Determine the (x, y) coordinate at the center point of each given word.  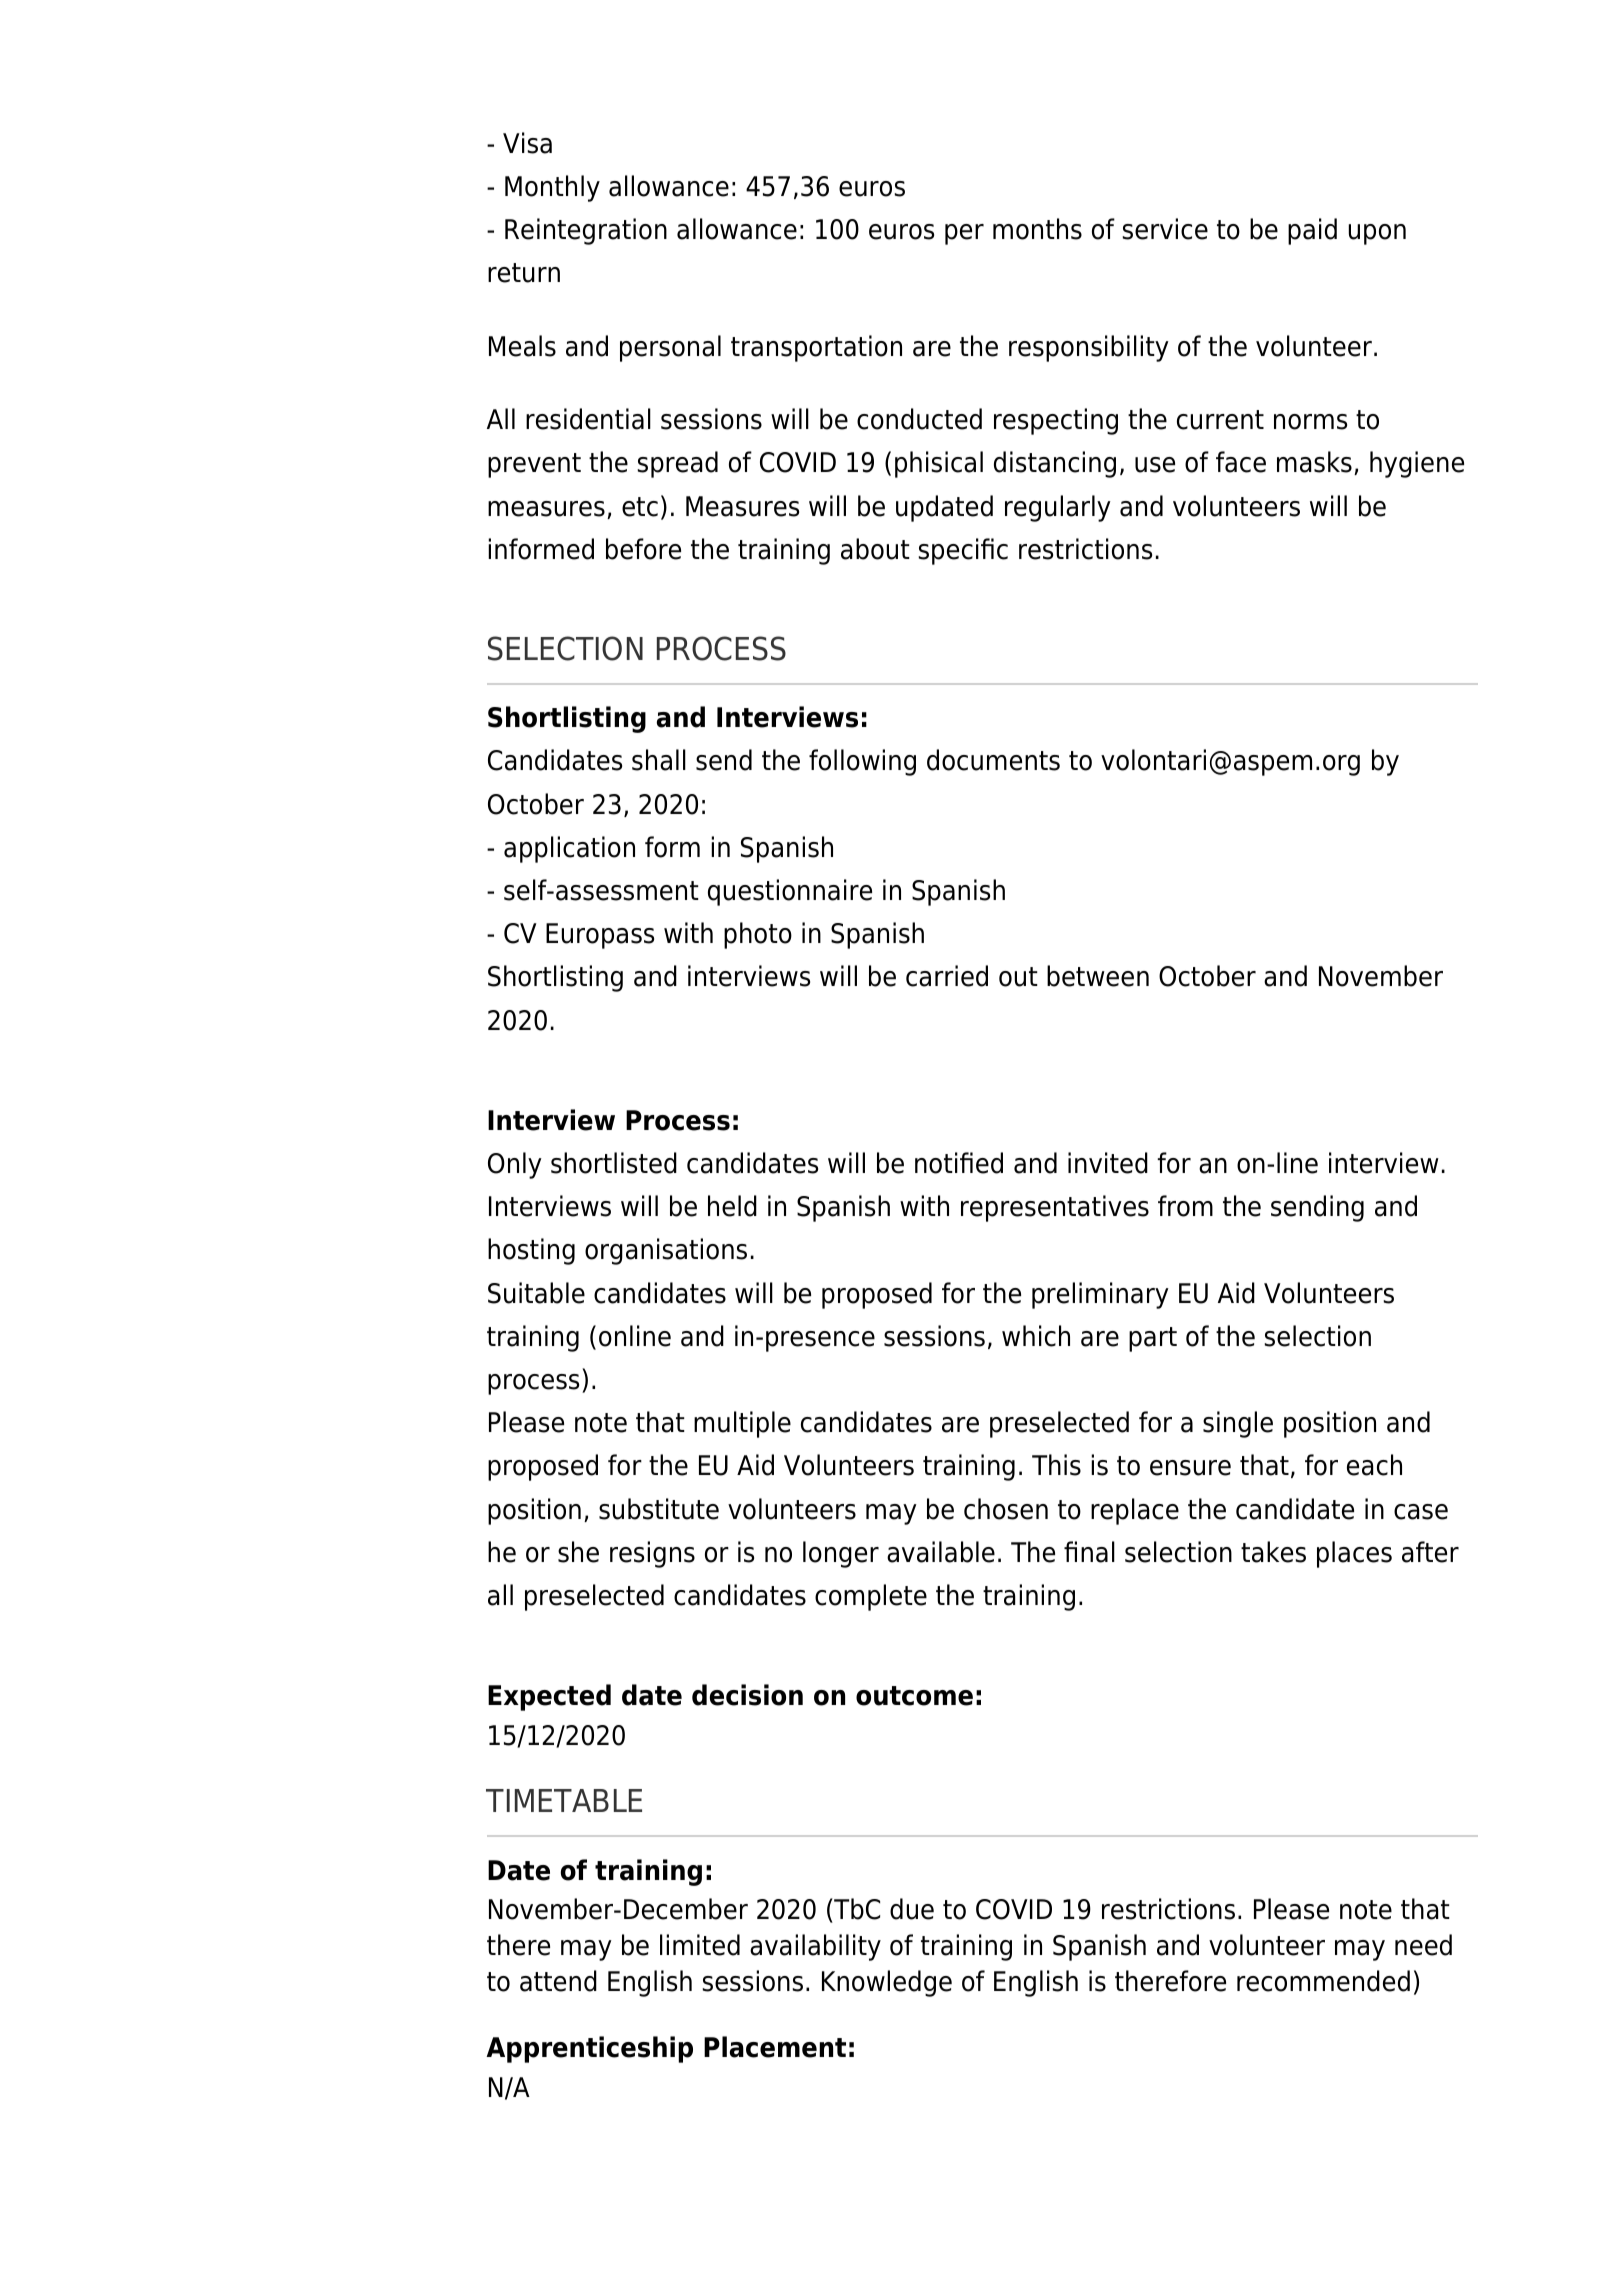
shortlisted (614, 1163)
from (1185, 1206)
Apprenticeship (589, 2049)
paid (1312, 231)
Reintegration (586, 231)
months (1037, 229)
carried (947, 976)
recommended (1323, 1981)
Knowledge (887, 1983)
